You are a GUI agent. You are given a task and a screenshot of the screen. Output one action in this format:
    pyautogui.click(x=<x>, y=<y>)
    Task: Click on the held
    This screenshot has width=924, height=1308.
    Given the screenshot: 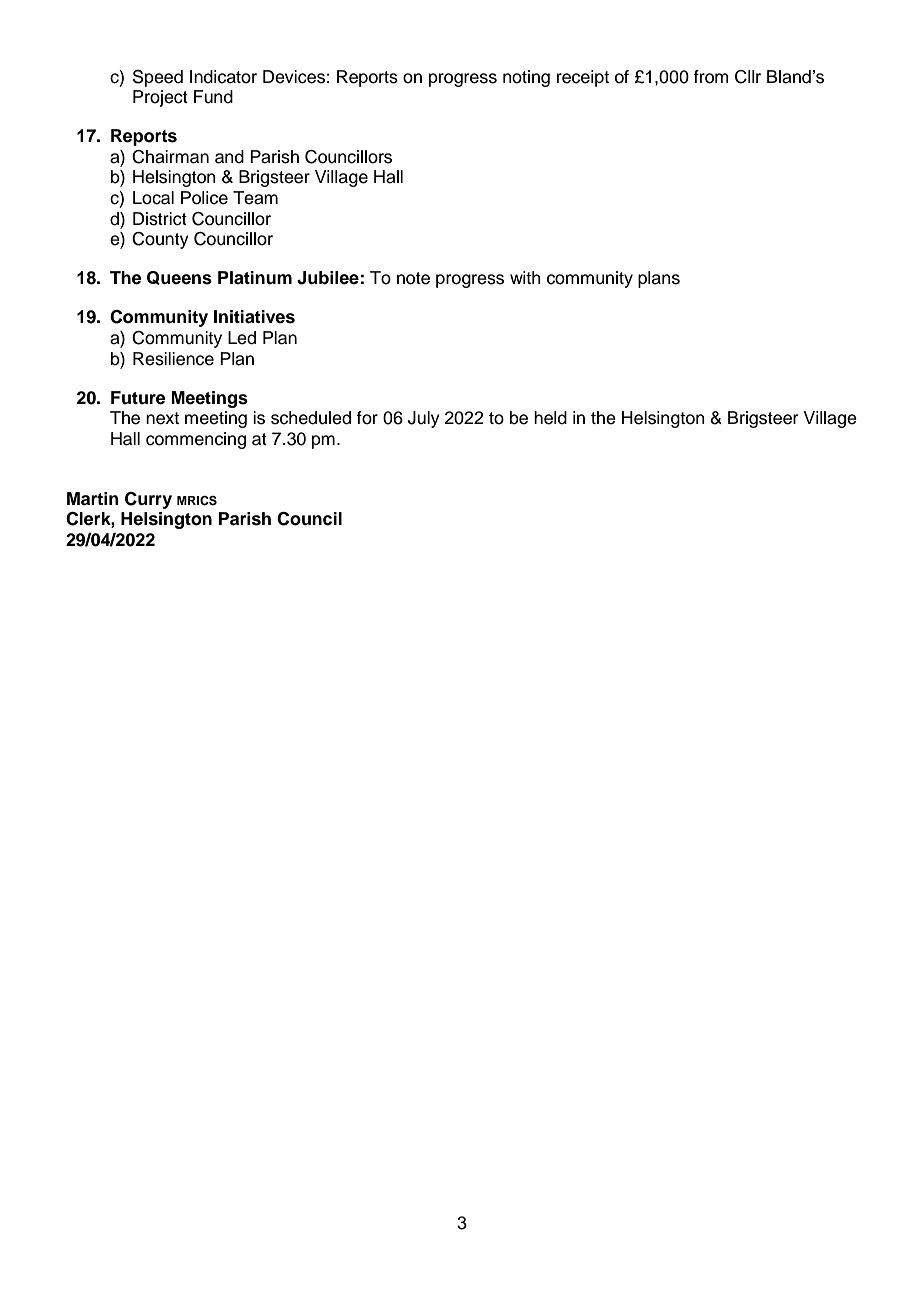 What is the action you would take?
    pyautogui.click(x=550, y=418)
